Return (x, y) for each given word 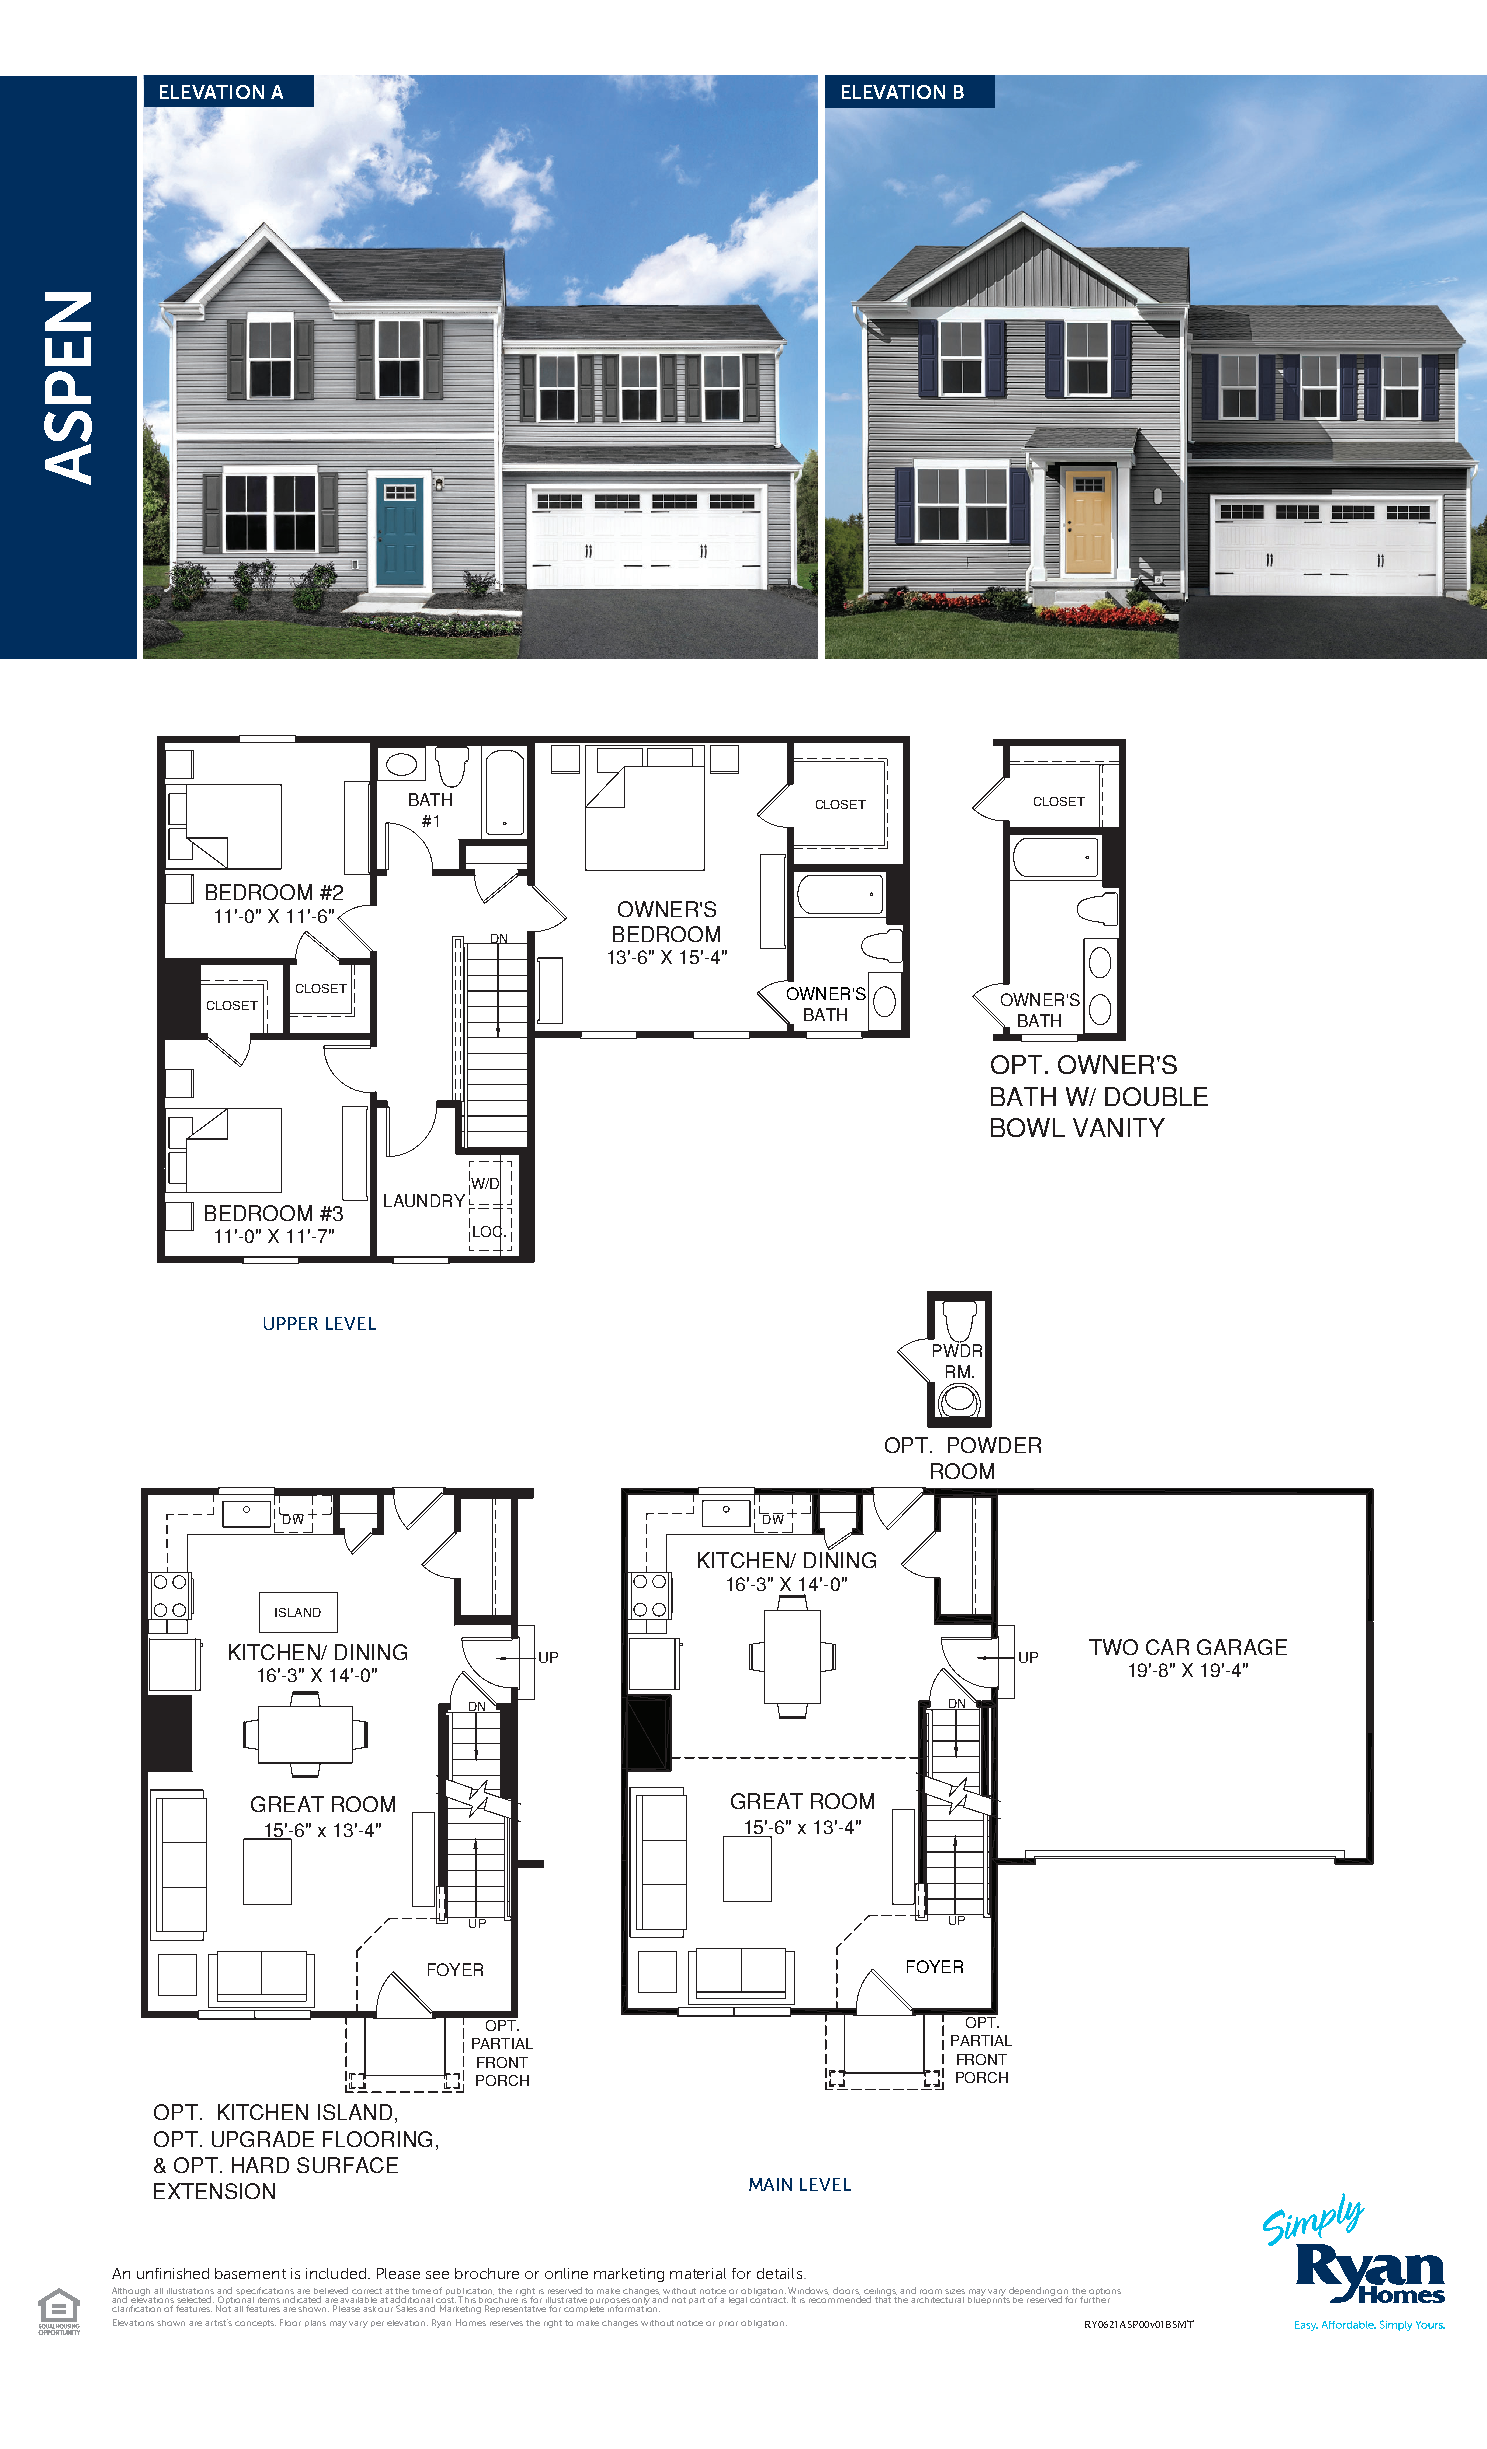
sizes (955, 2291)
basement (250, 2273)
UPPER (291, 1323)
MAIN (770, 2184)
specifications (265, 2292)
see (437, 2275)
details (779, 2273)
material (698, 2273)
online (566, 2273)
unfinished (173, 2273)
